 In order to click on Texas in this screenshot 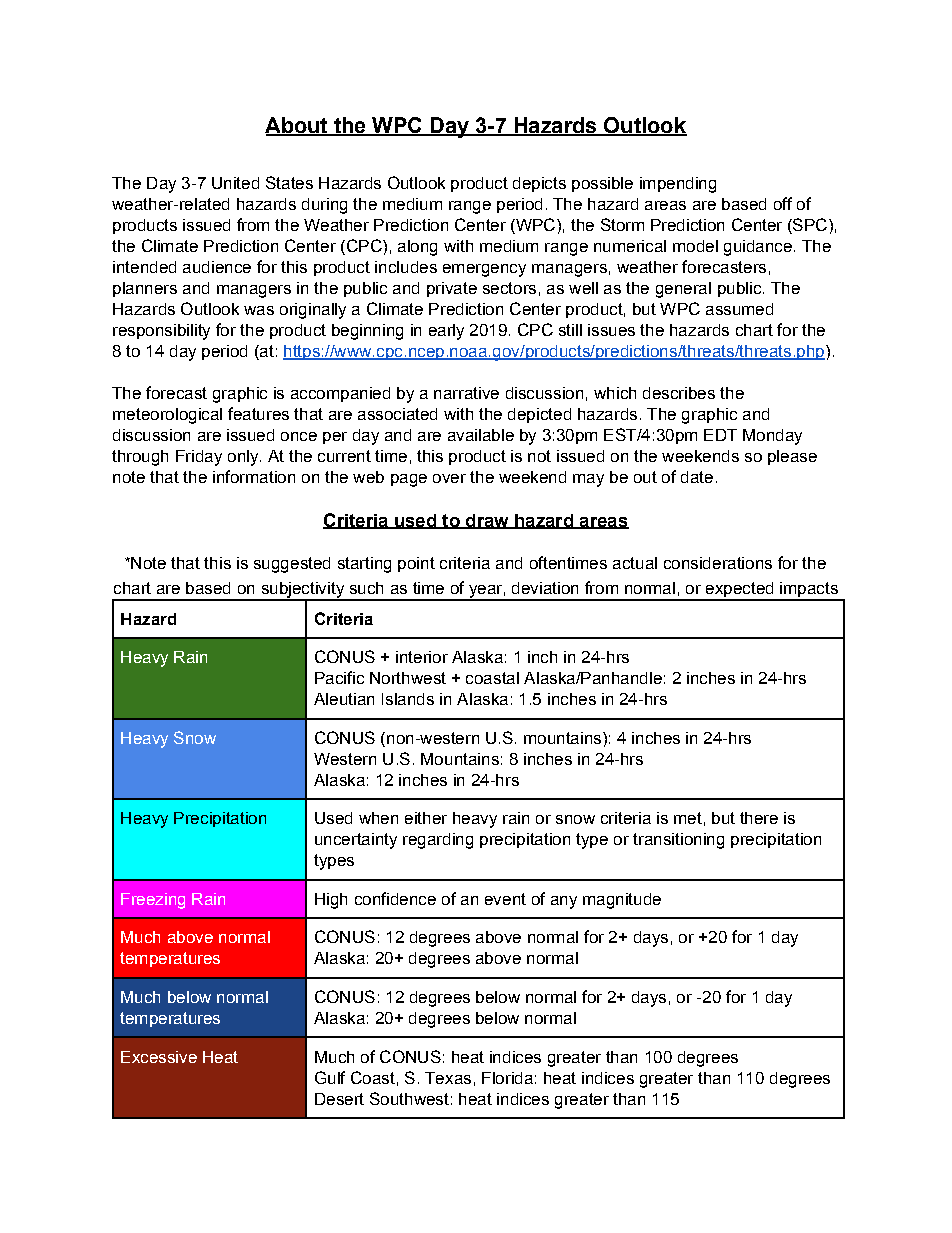, I will do `click(448, 1078)`.
